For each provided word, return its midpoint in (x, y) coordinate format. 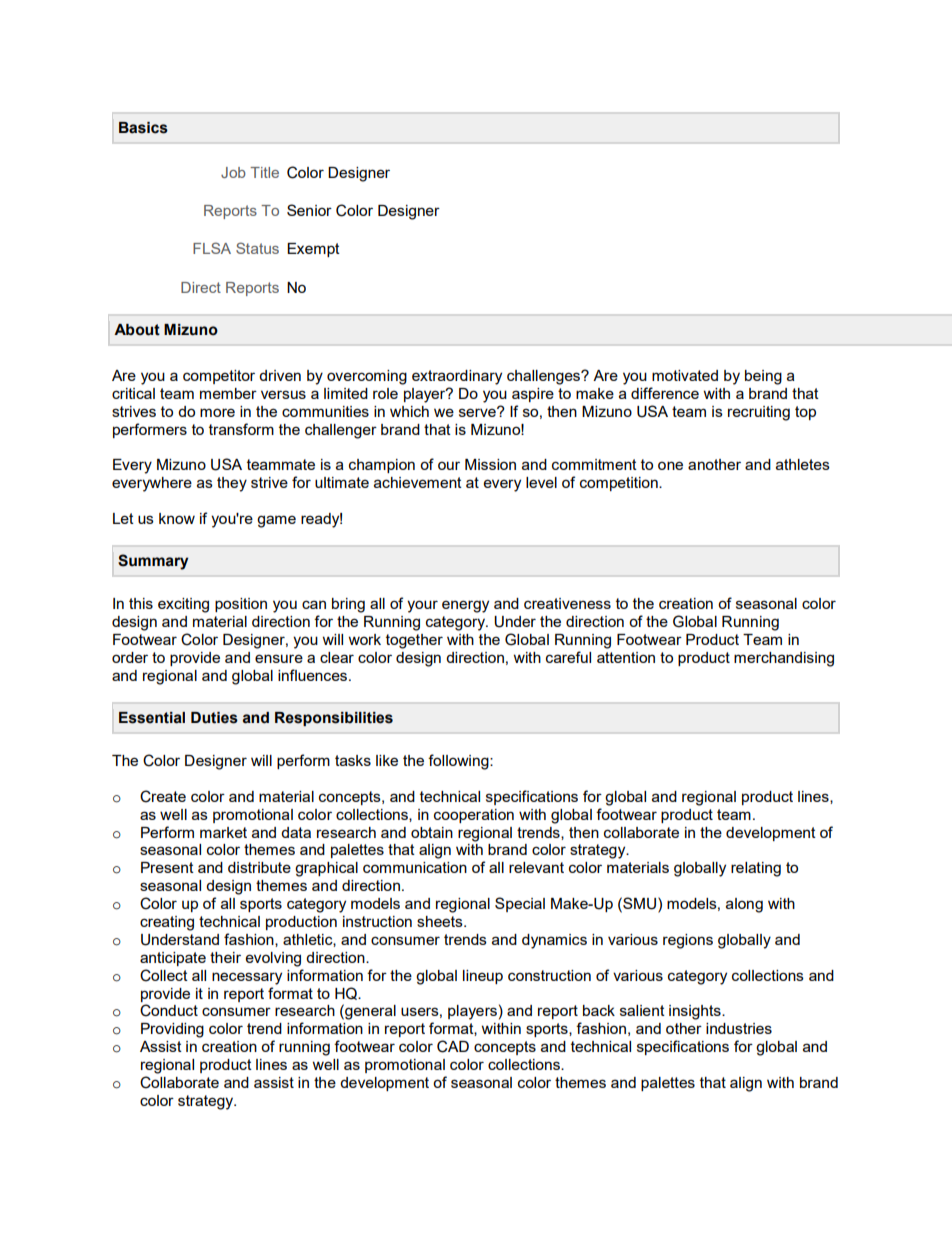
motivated (685, 375)
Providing (172, 1030)
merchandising (784, 659)
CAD (453, 1046)
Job (233, 172)
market (223, 832)
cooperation (474, 816)
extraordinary (457, 377)
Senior (309, 210)
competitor (219, 377)
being (763, 377)
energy (465, 606)
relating (756, 869)
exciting (183, 605)
